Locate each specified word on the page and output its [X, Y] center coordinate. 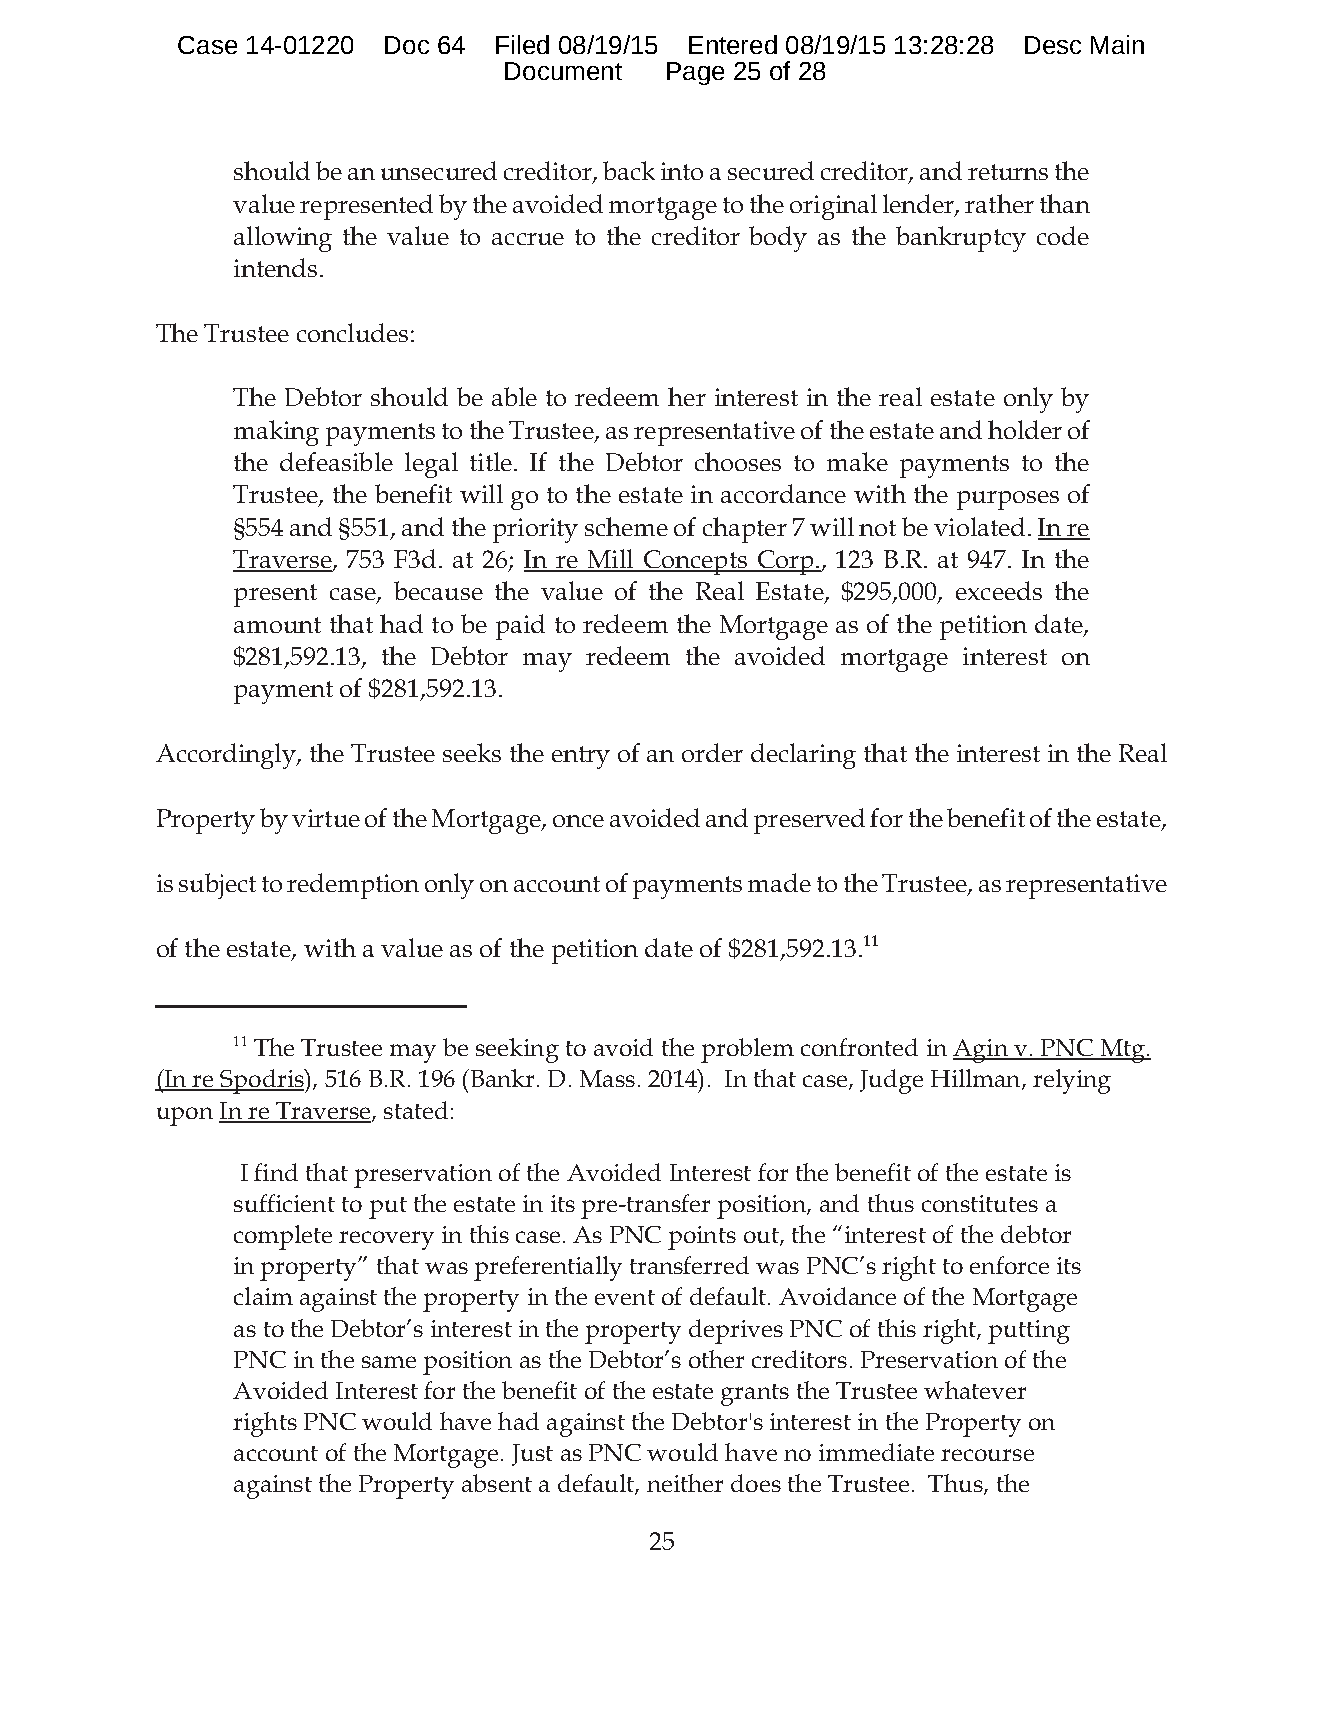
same [389, 1362]
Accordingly [227, 756]
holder [1025, 429]
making [276, 433]
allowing [283, 239]
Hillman [977, 1079]
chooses [738, 461]
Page [695, 73]
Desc [1053, 45]
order [712, 752]
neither [685, 1483]
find [276, 1172]
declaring [803, 756]
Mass [607, 1078]
